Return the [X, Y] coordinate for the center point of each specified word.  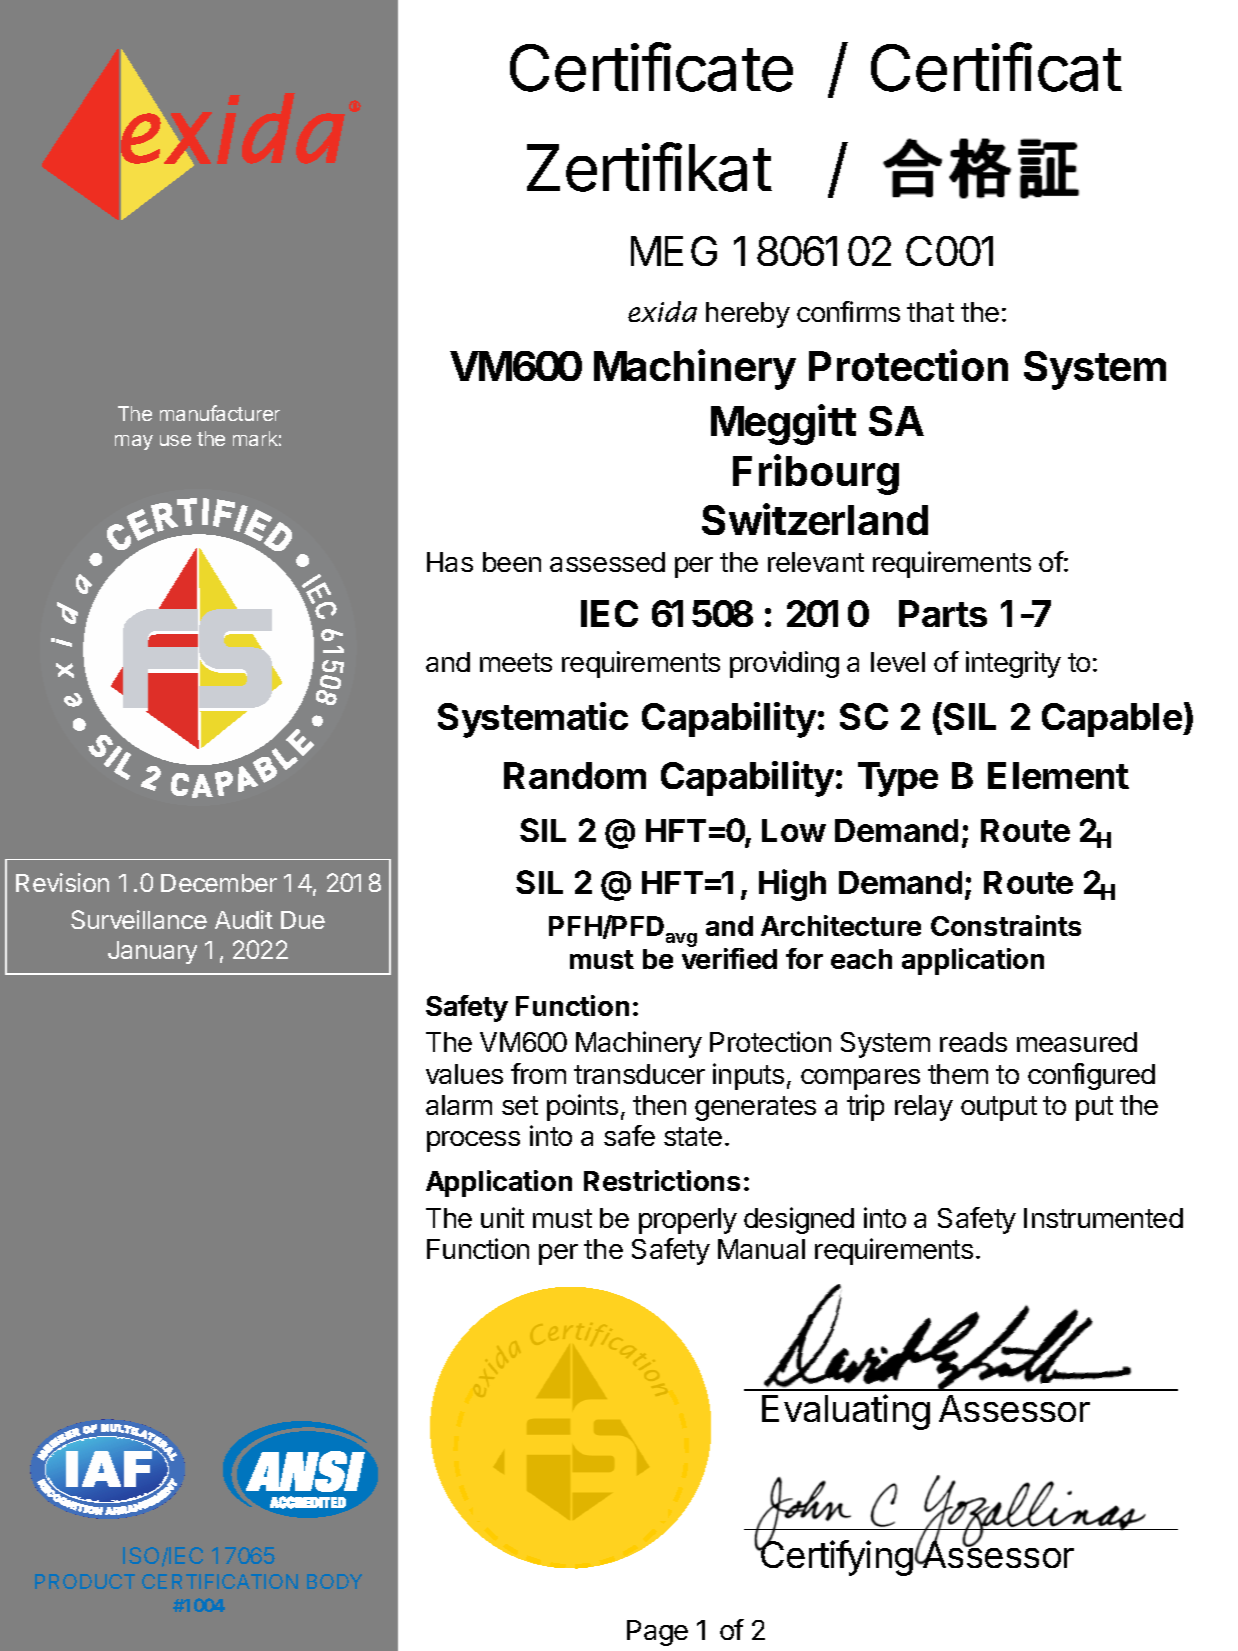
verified [729, 958]
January [152, 952]
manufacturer [220, 413]
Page [657, 1633]
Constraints [1006, 925]
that [930, 312]
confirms [848, 311]
